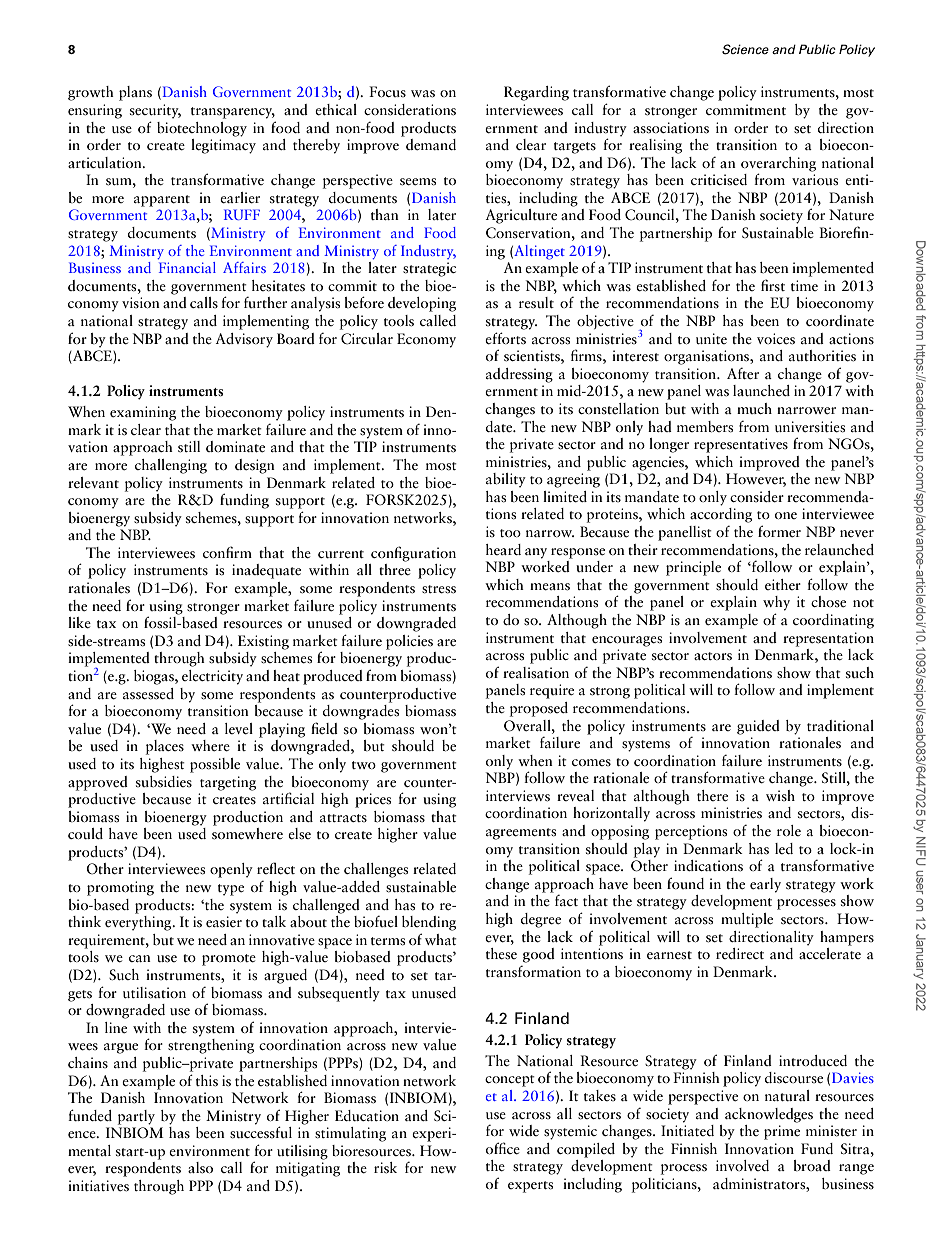 The width and height of the screenshot is (952, 1251). Describe the element at coordinates (202, 129) in the screenshot. I see `biotechnology` at that location.
